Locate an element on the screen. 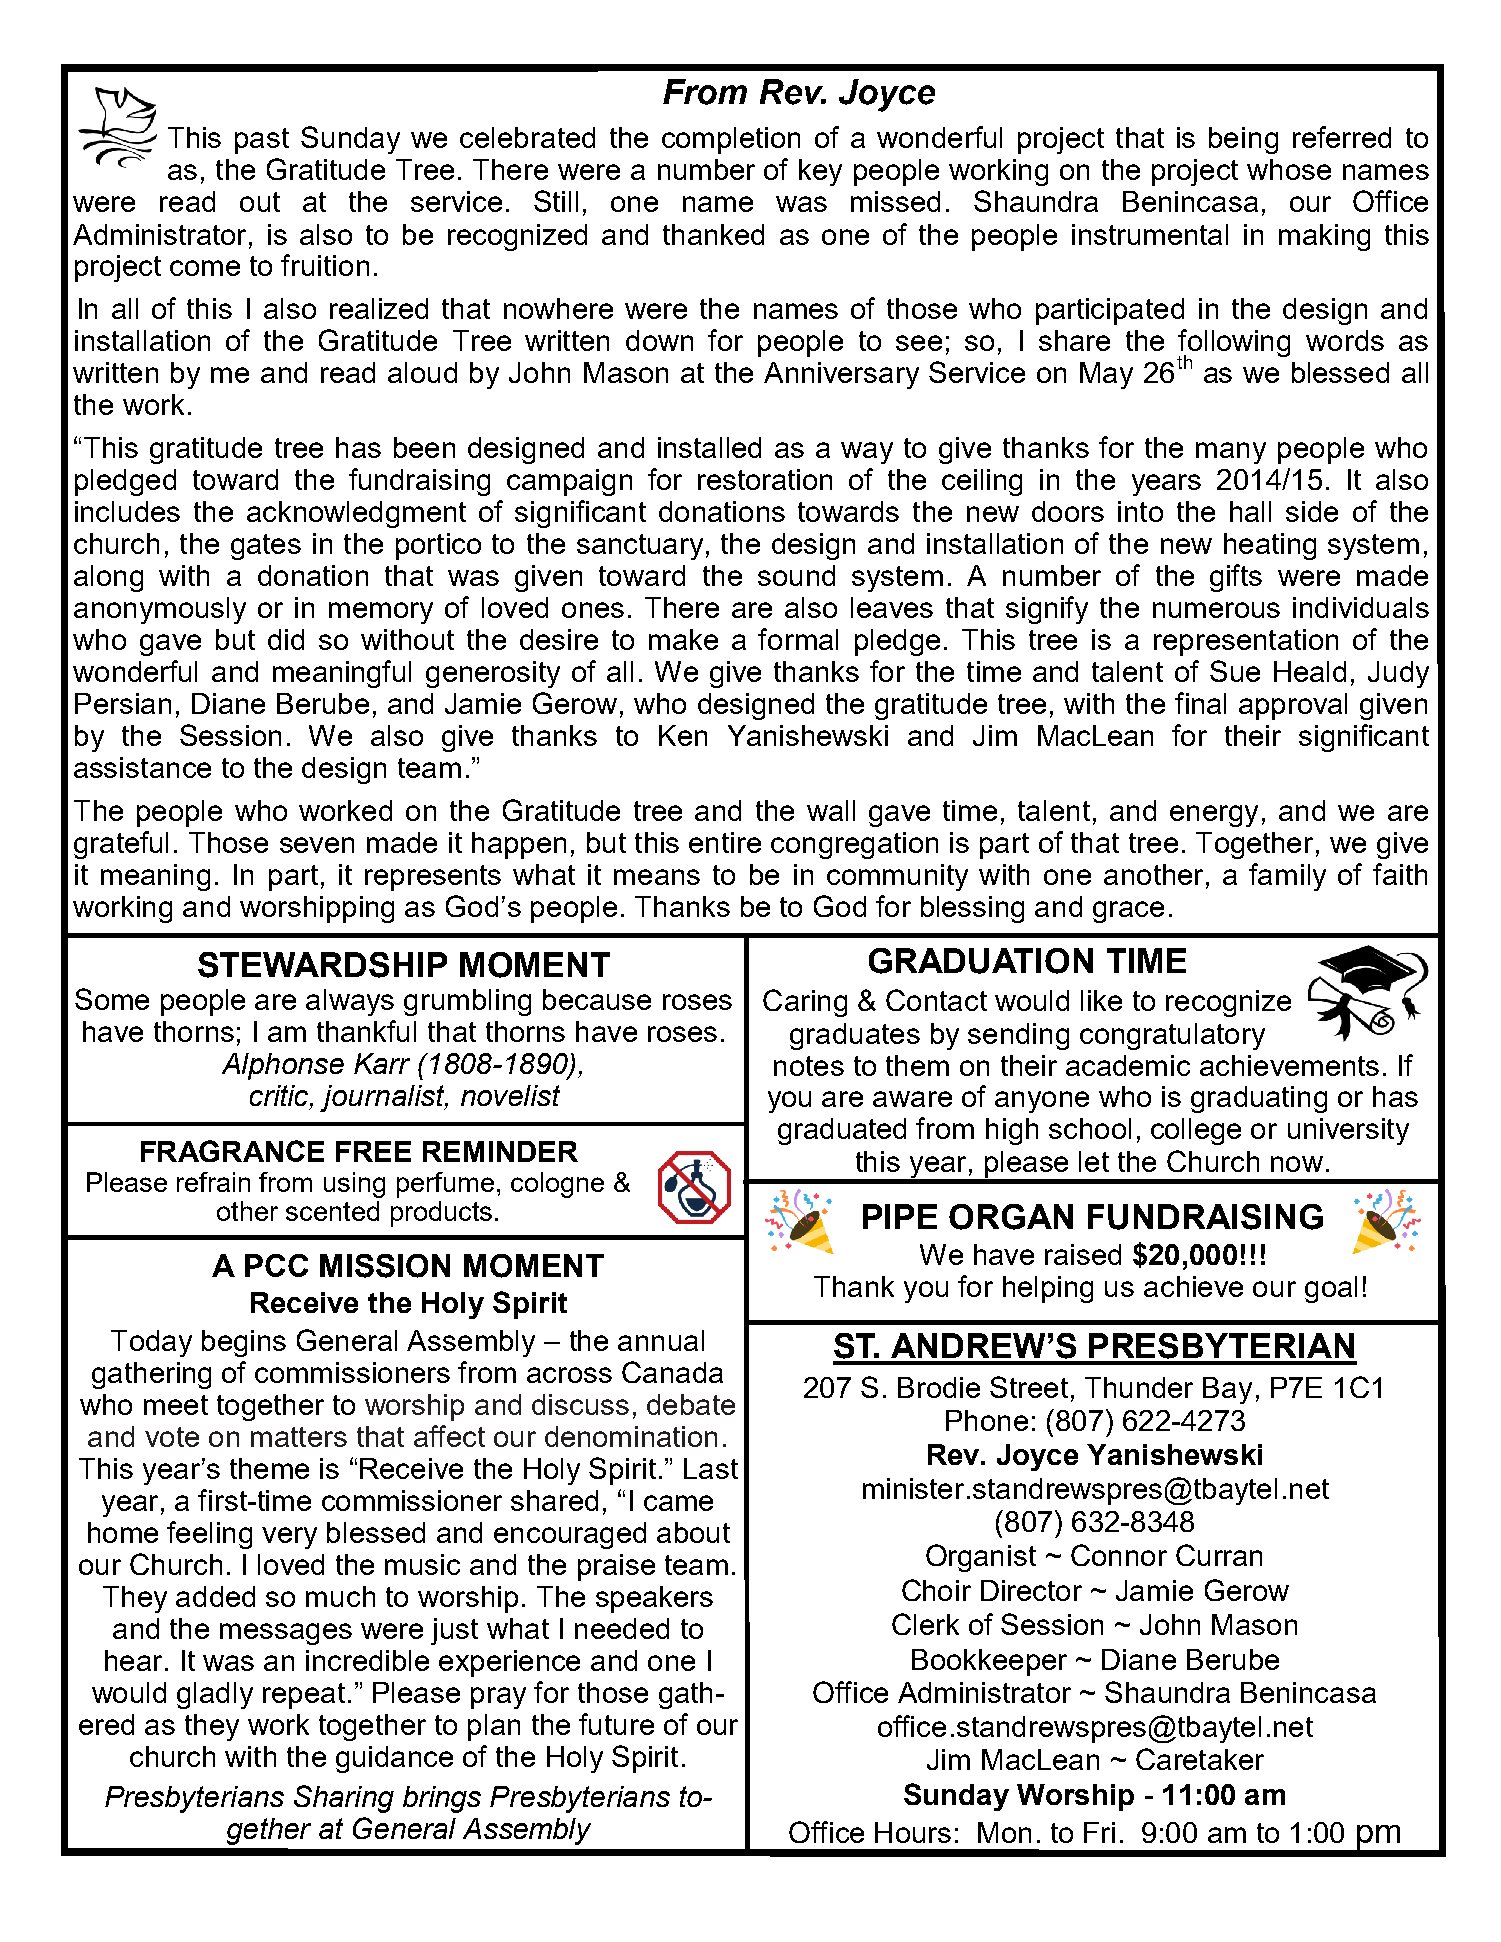 Image resolution: width=1501 pixels, height=1942 pixels. whose is located at coordinates (1289, 169).
